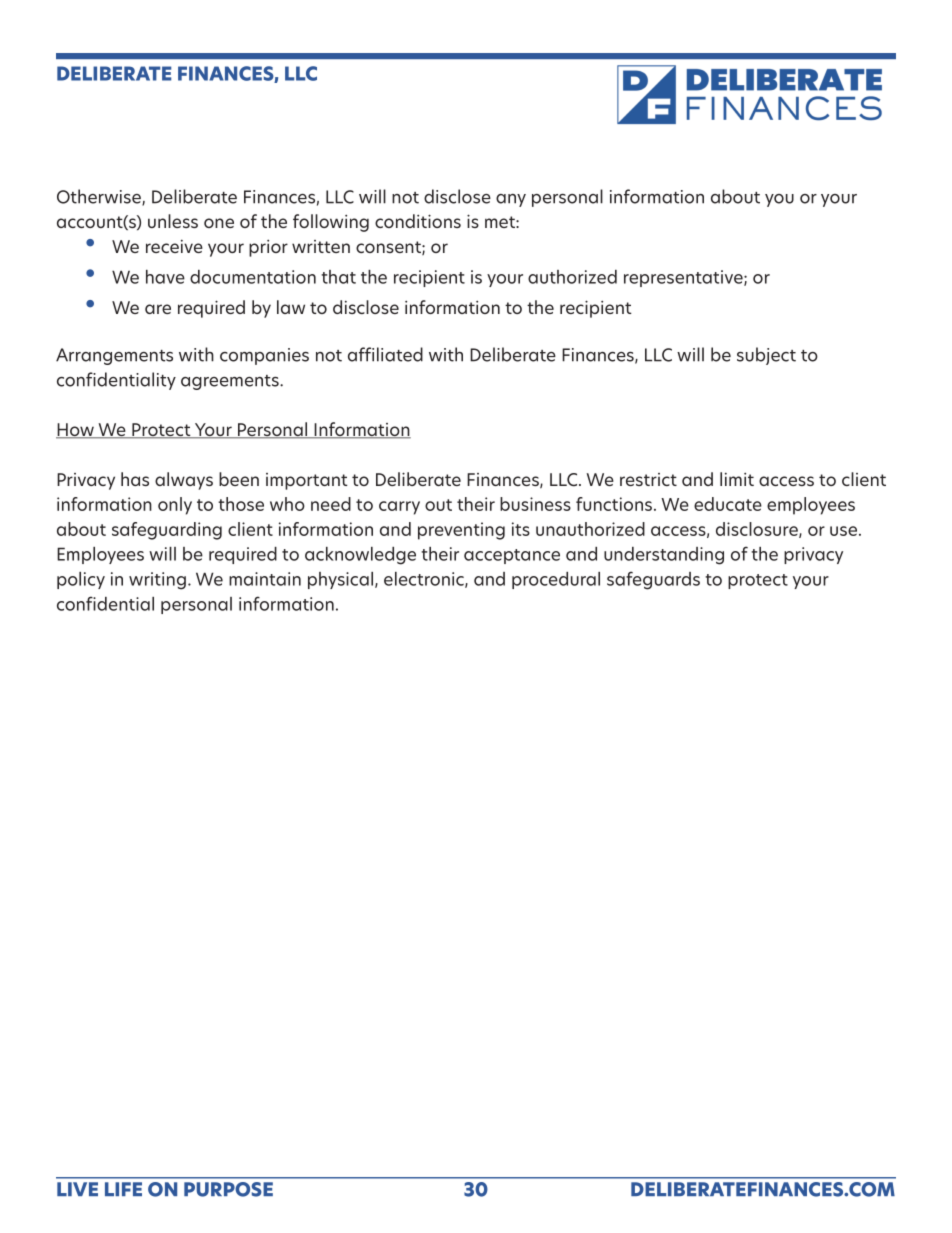 This screenshot has width=952, height=1233. Describe the element at coordinates (77, 1189) in the screenshot. I see `LIVE` at that location.
